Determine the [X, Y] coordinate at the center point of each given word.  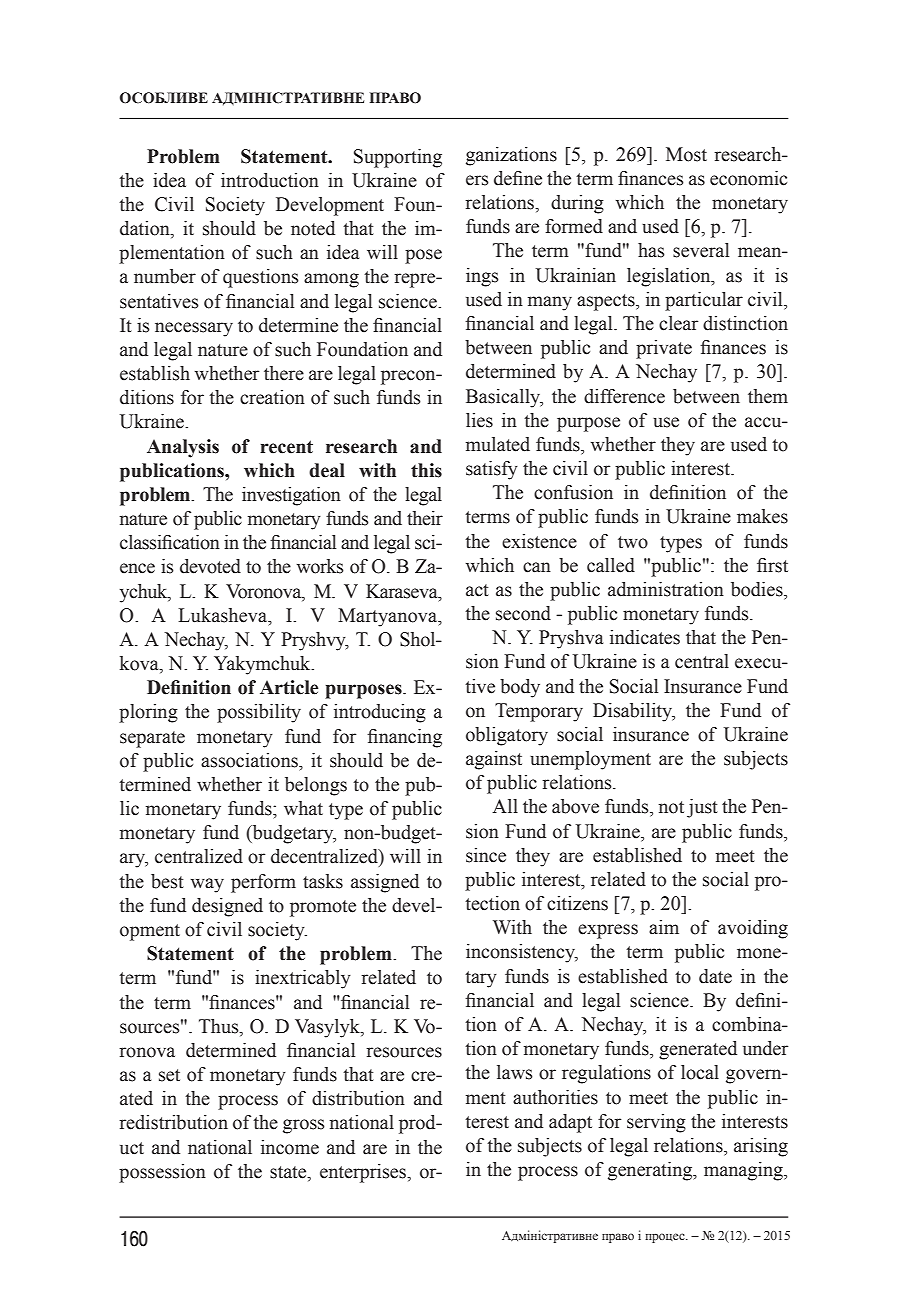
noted [313, 228]
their [425, 518]
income [290, 1147]
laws [515, 1072]
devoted [210, 566]
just [702, 808]
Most [686, 154]
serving [656, 1123]
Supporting [398, 158]
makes [762, 516]
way [207, 885]
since [486, 855]
